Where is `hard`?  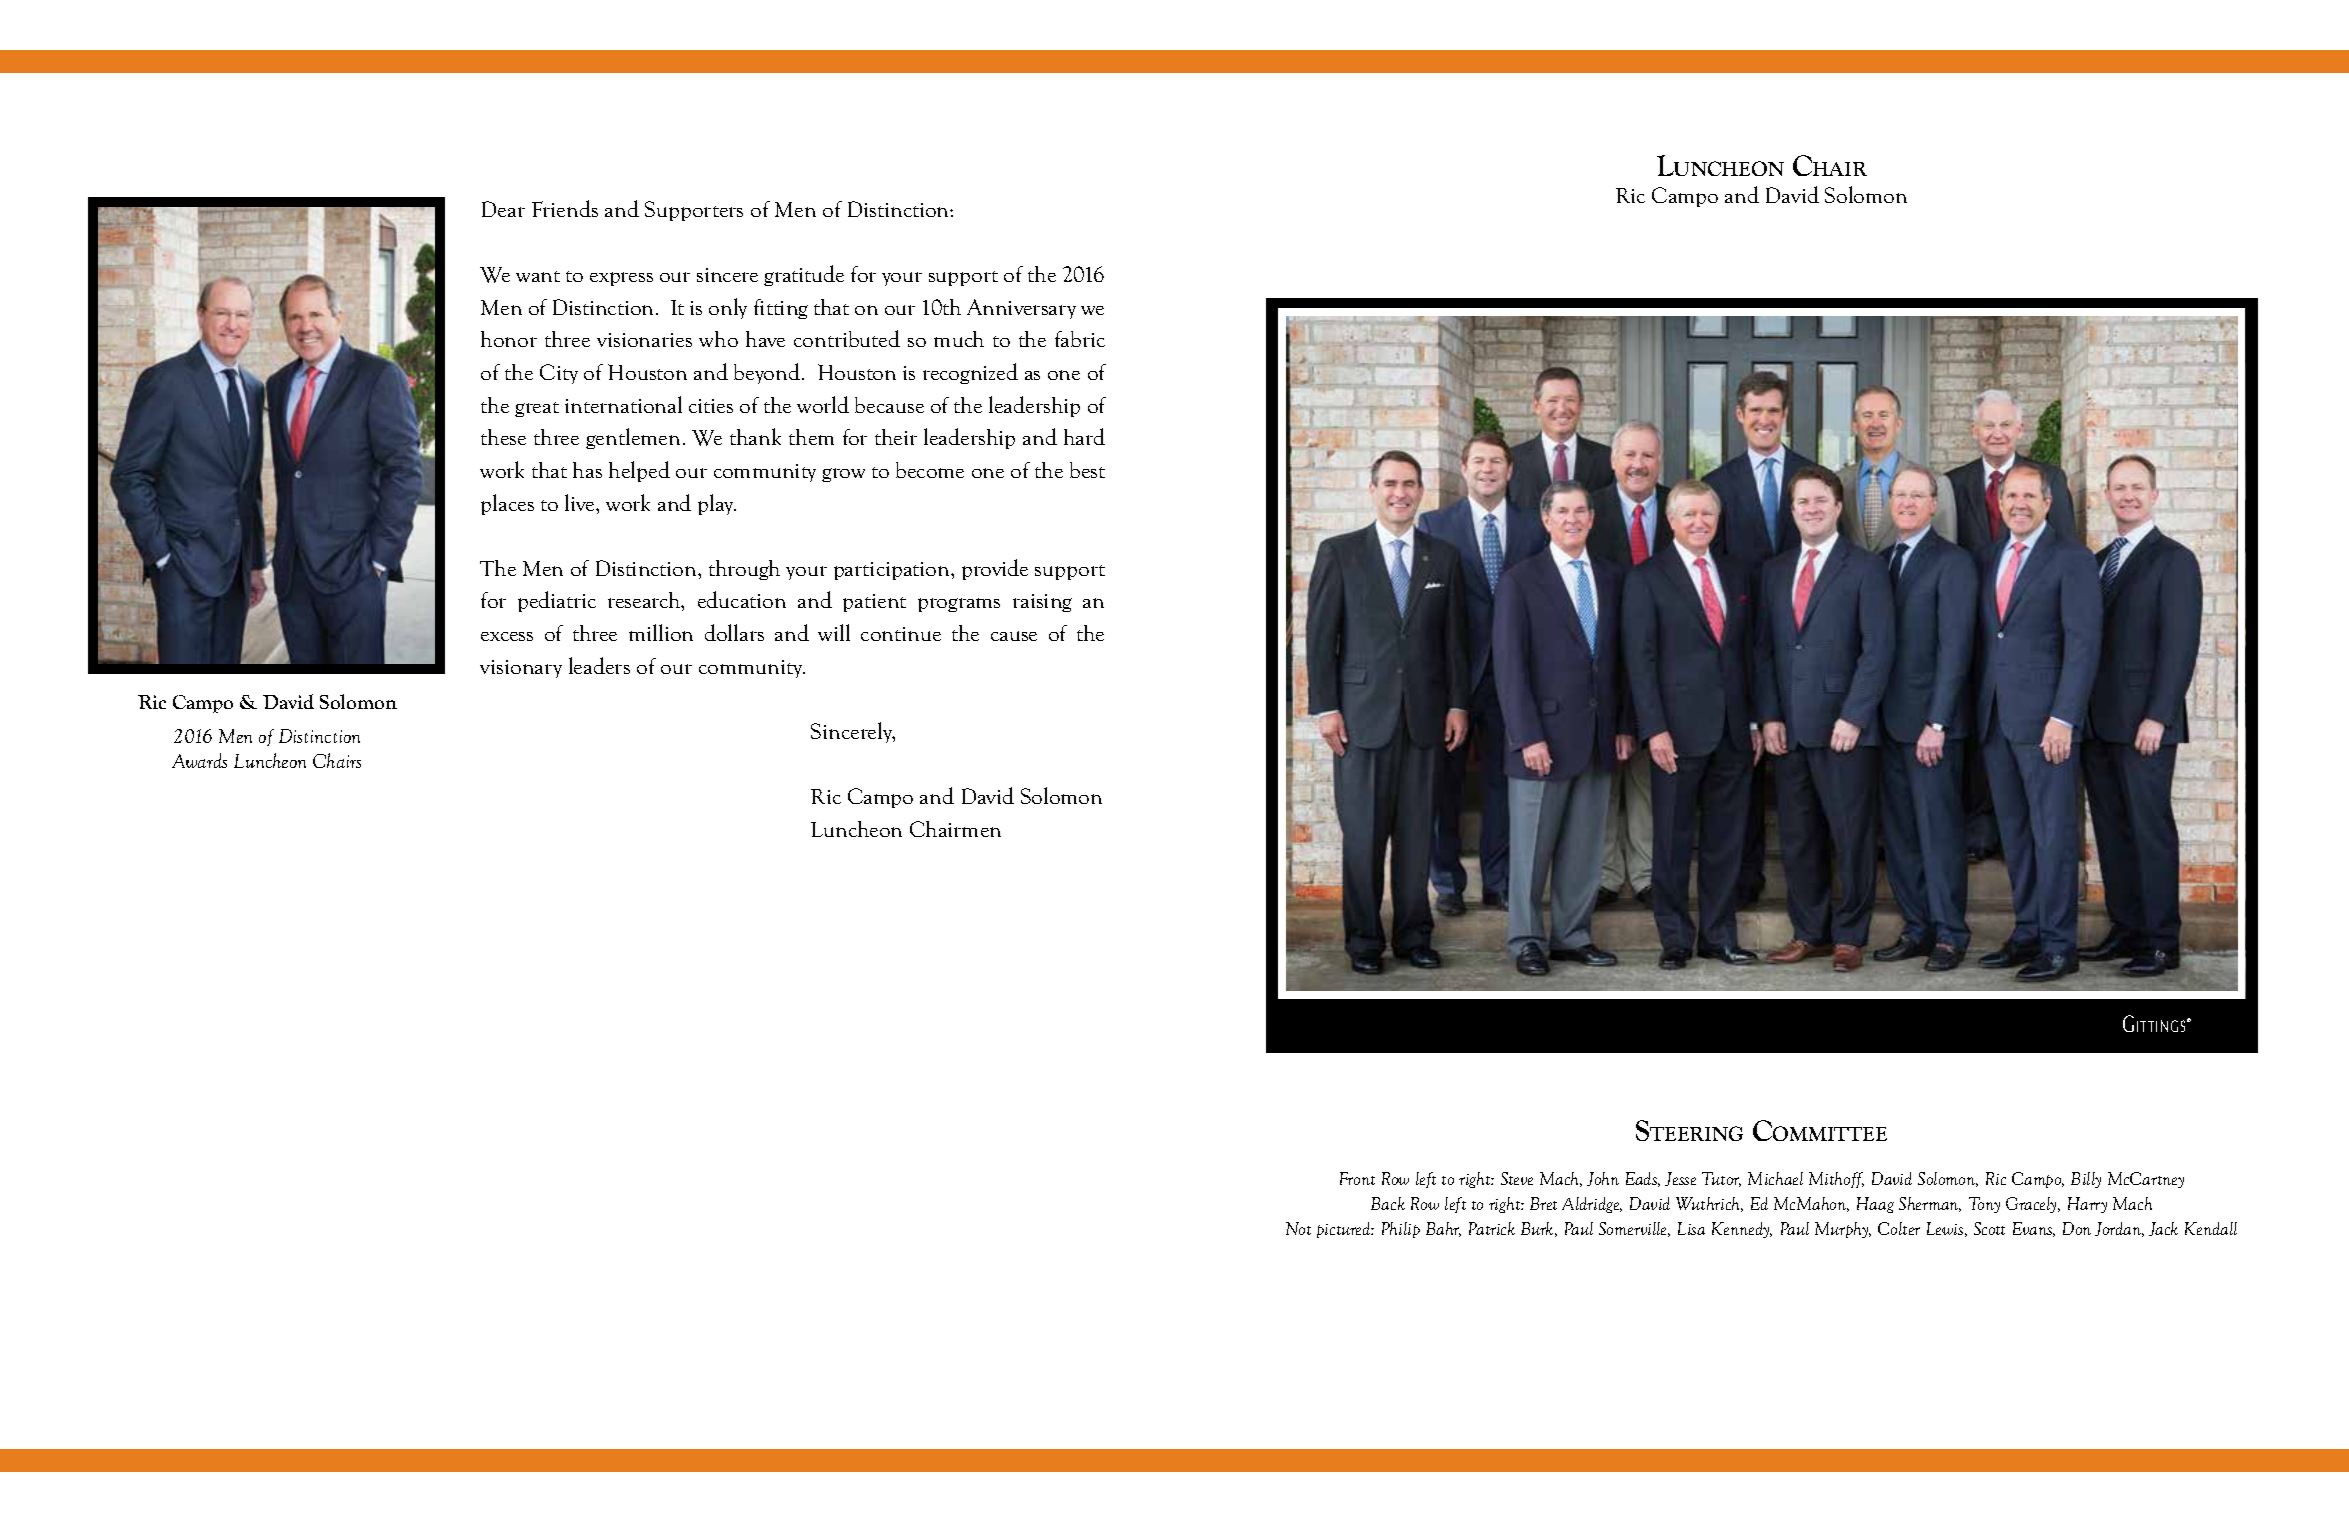 hard is located at coordinates (1084, 436).
